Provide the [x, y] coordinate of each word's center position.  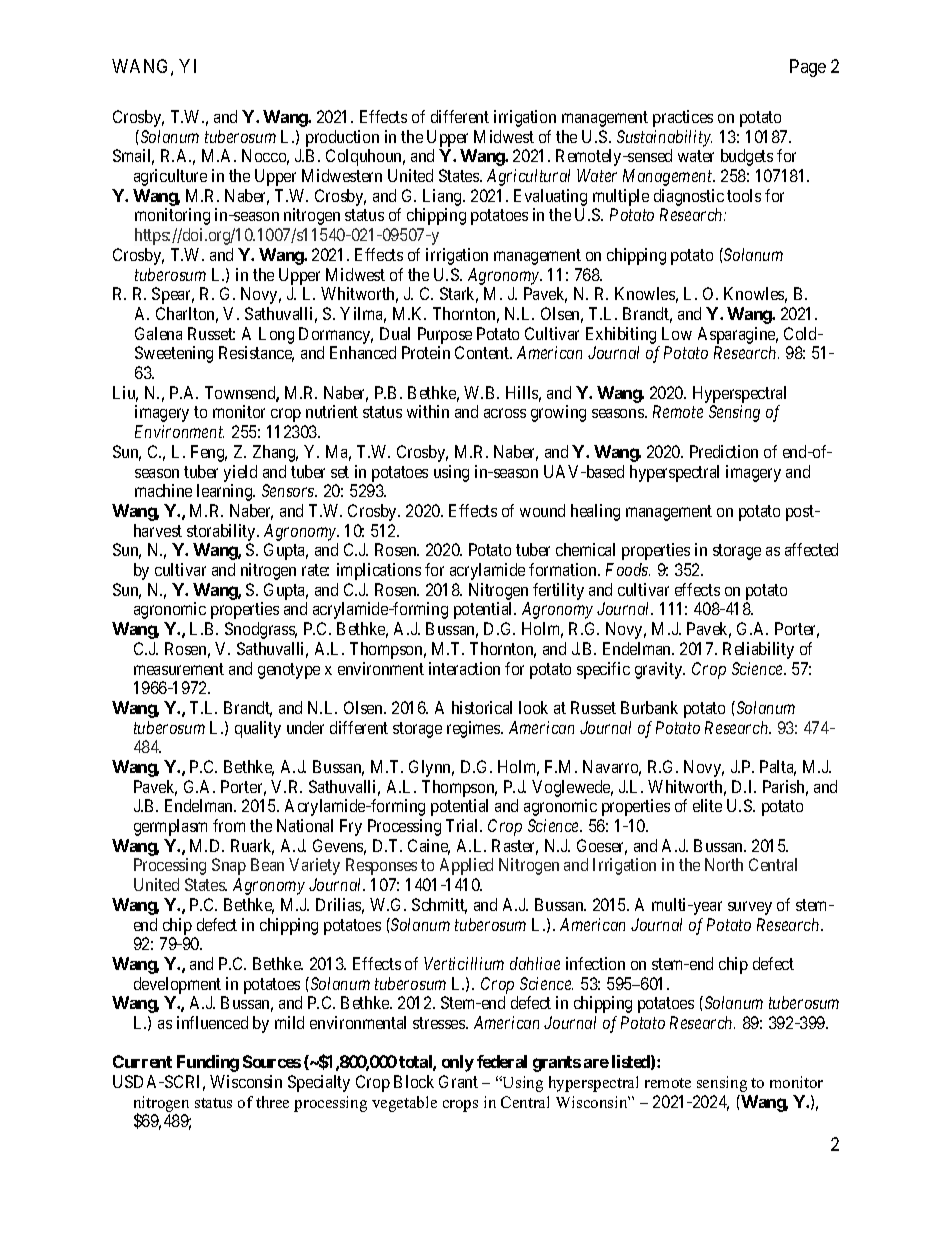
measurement [179, 669]
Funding [208, 1063]
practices [683, 118]
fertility [558, 591]
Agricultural [528, 177]
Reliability [758, 650]
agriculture [170, 177]
